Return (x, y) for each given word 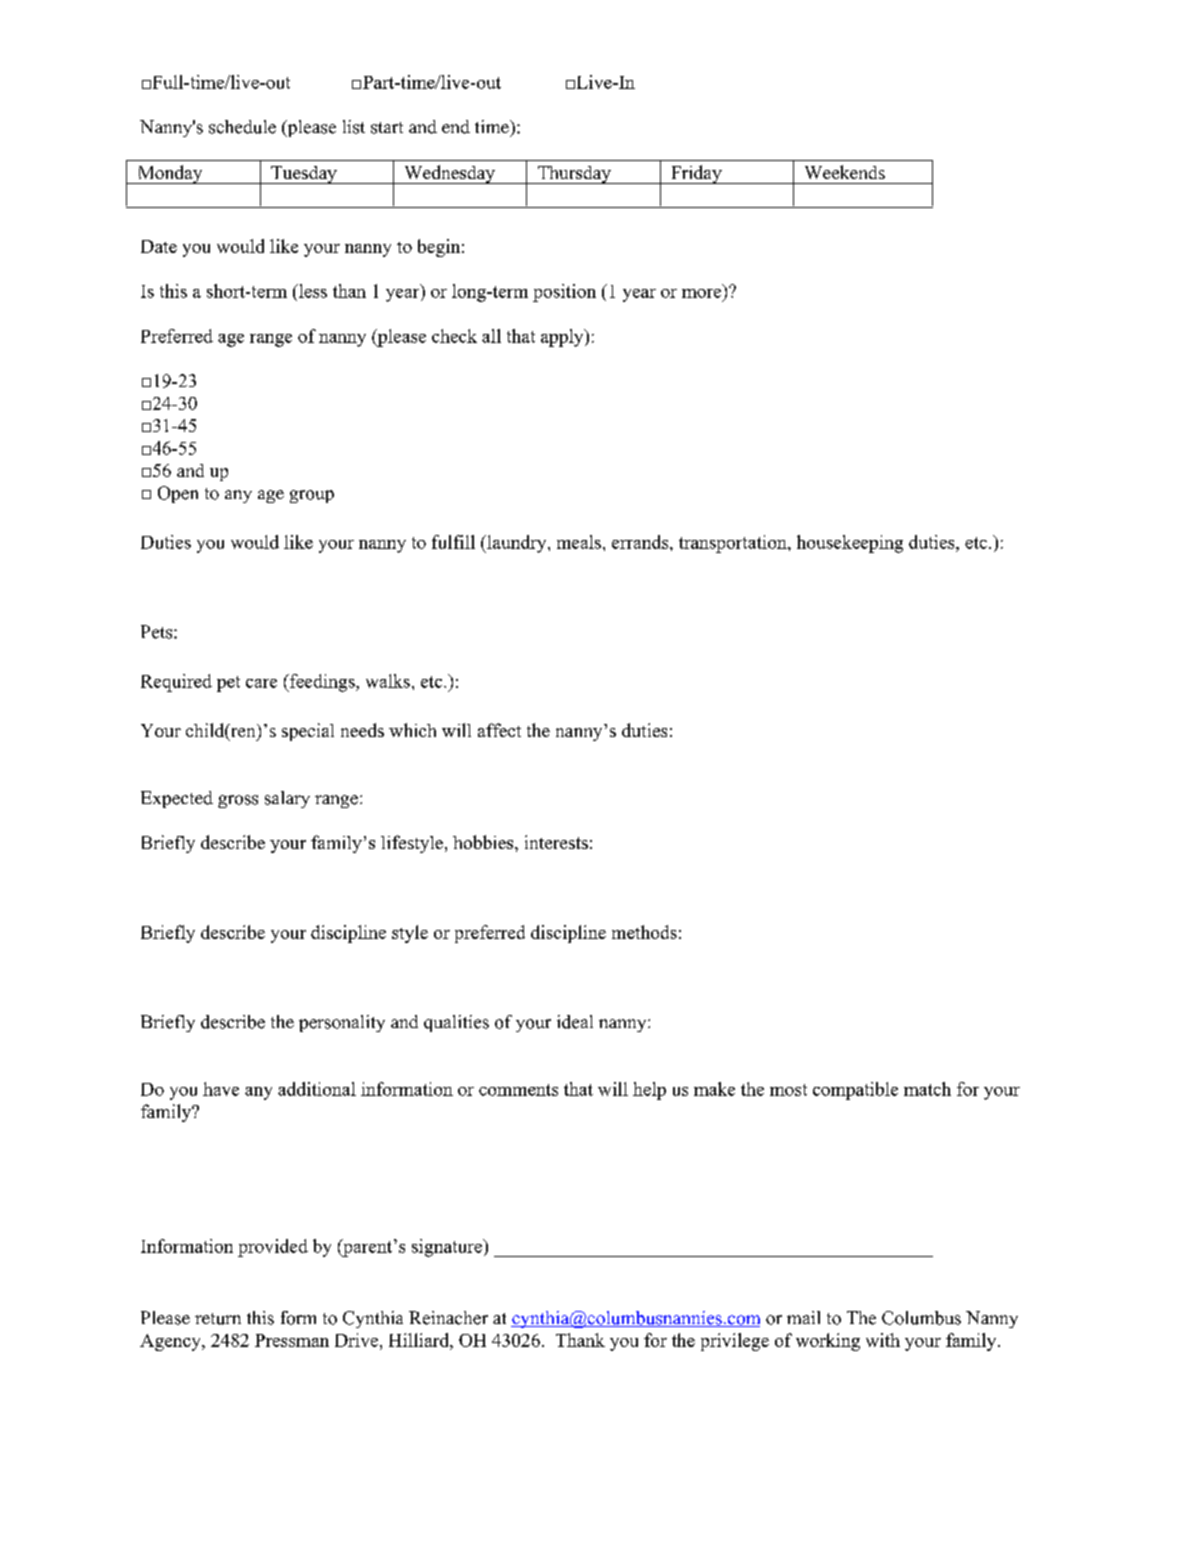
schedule (242, 127)
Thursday (574, 175)
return (218, 1319)
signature (448, 1248)
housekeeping (850, 544)
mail (803, 1317)
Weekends (845, 172)
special (308, 732)
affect (499, 730)
